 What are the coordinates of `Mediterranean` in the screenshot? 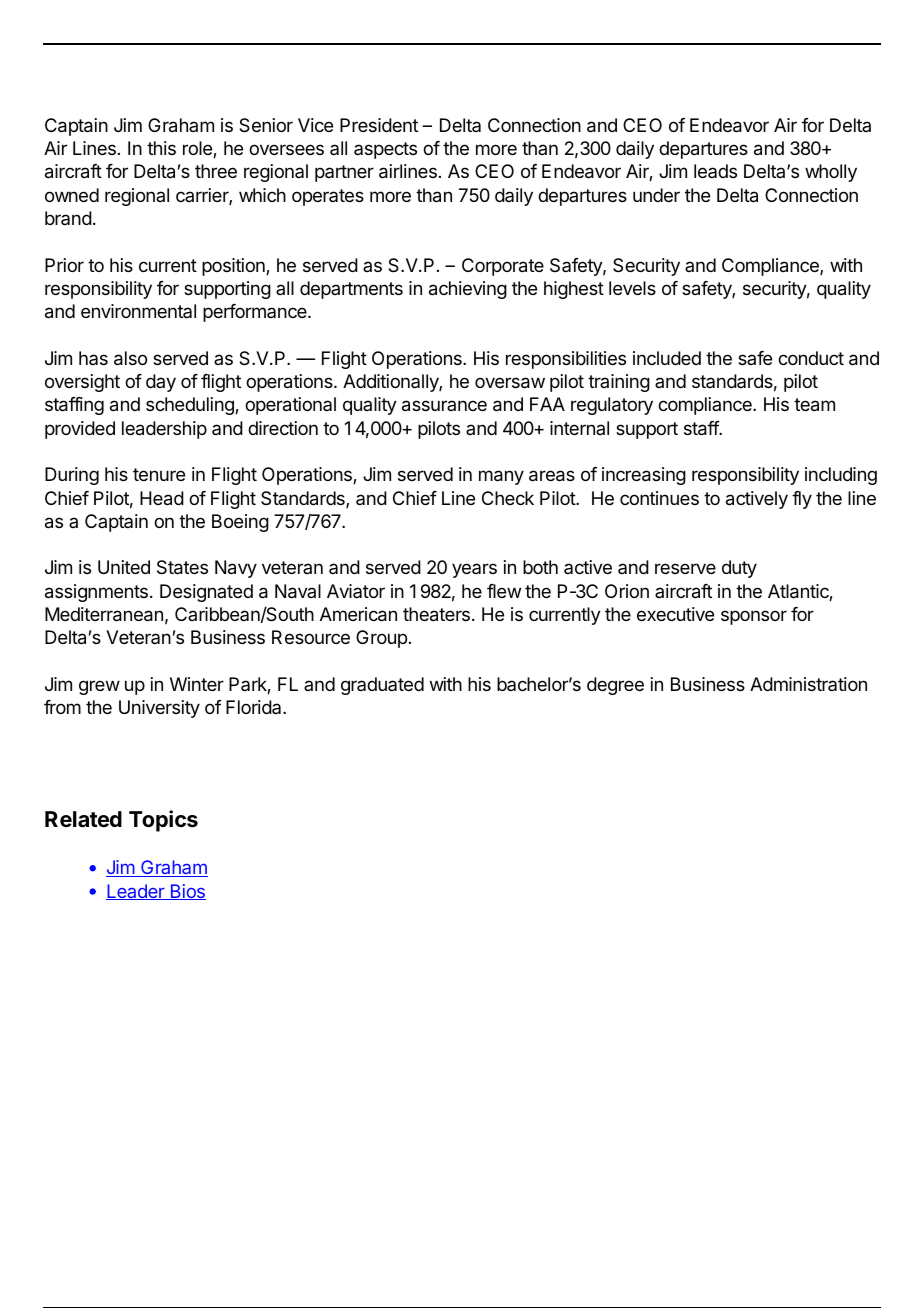 It's located at (104, 614).
